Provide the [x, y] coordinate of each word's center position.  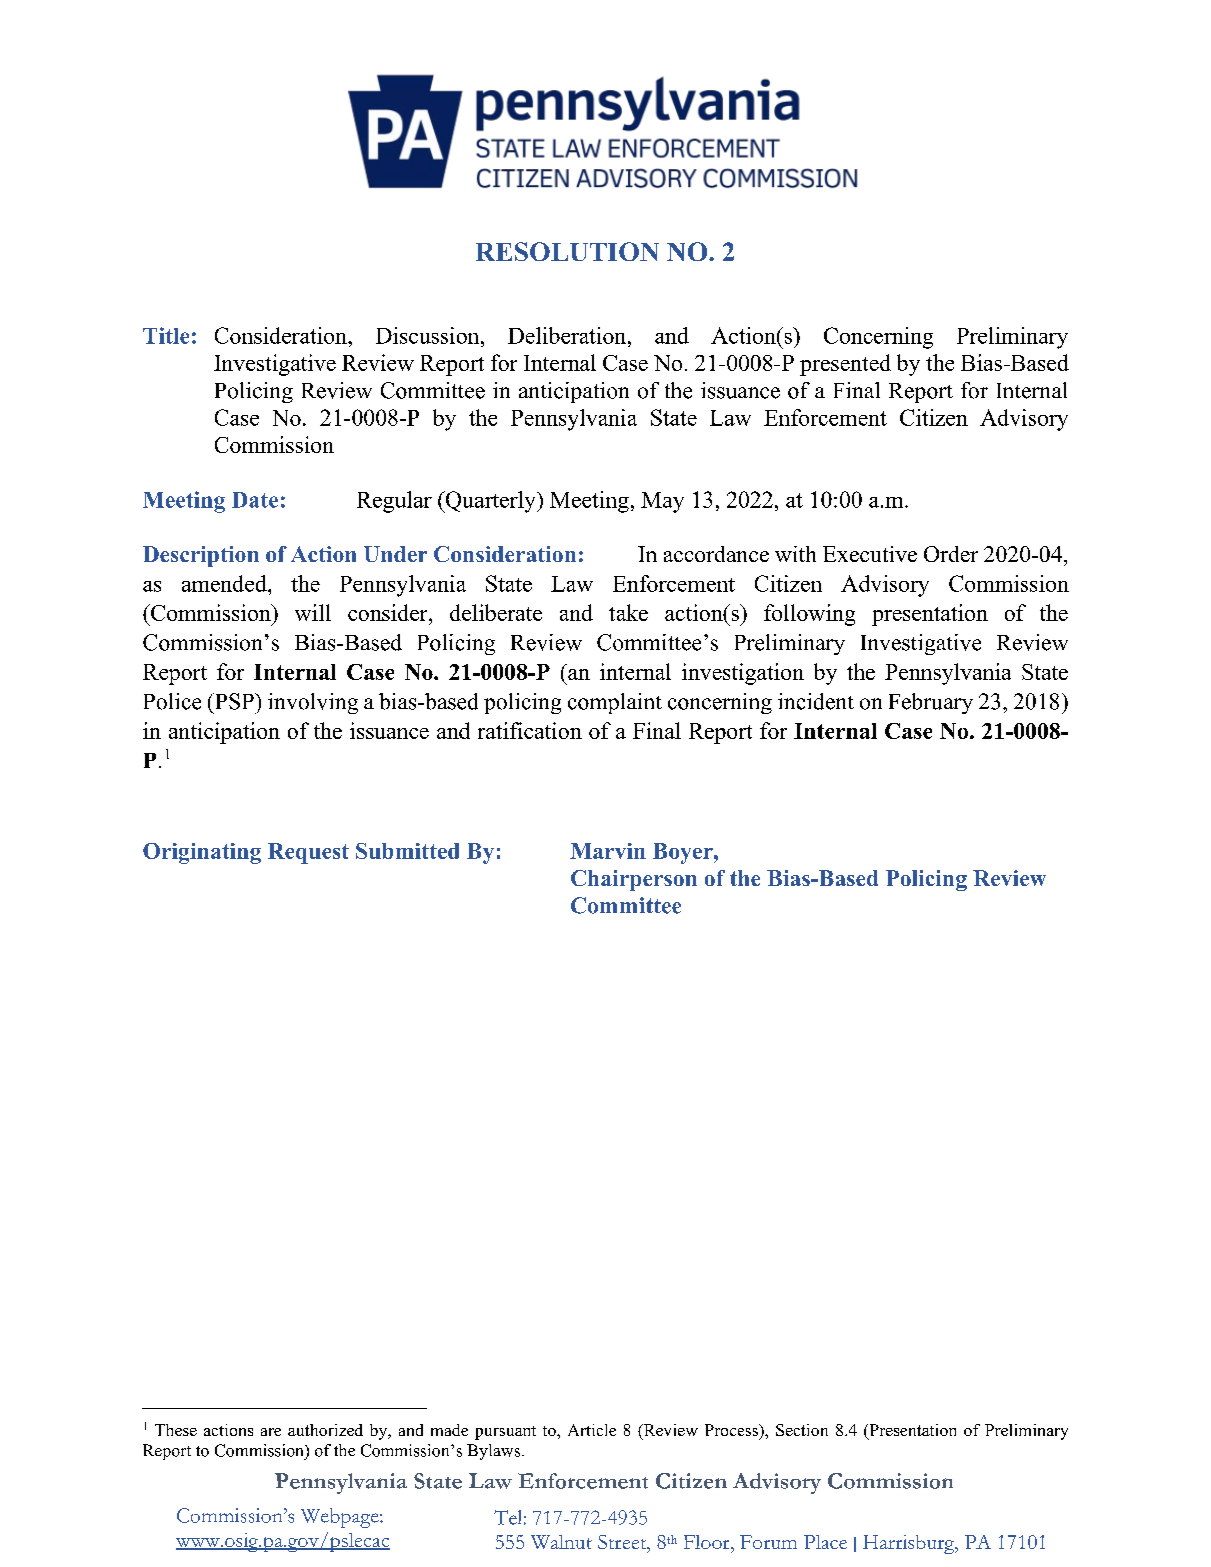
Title [166, 335]
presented [845, 365]
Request [308, 853]
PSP [234, 701]
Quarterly [490, 502]
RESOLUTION [567, 251]
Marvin [608, 851]
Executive [870, 554]
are [271, 1432]
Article [592, 1430]
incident [816, 701]
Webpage [341, 1518]
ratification [530, 730]
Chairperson [634, 880]
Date [255, 500]
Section [802, 1430]
